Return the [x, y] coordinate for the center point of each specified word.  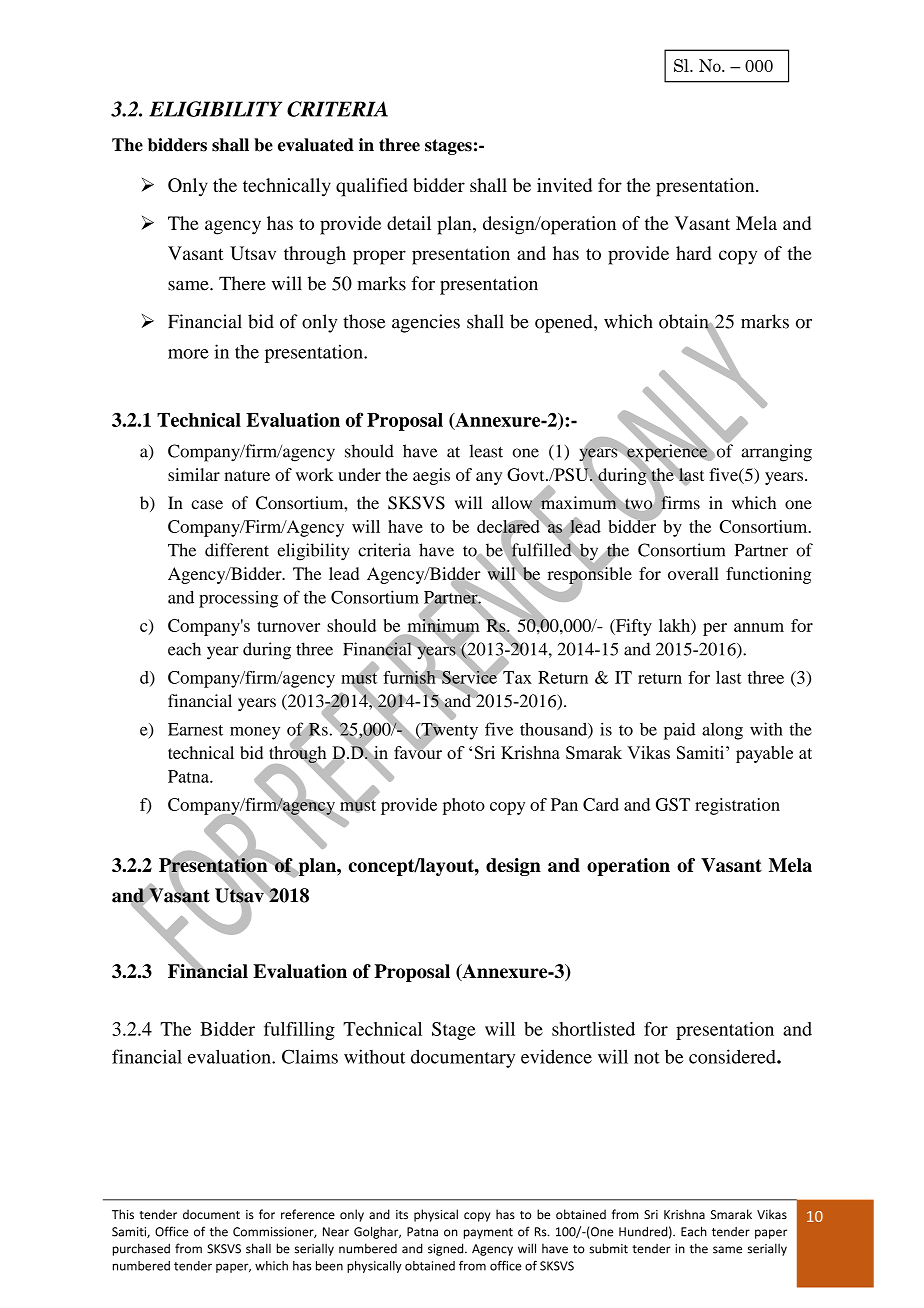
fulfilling [299, 1031]
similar [194, 474]
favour [418, 751]
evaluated [316, 145]
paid [679, 731]
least [486, 451]
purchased [141, 1249]
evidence [556, 1056]
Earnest [195, 729]
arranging [776, 453]
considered [733, 1056]
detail [409, 223]
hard [693, 253]
